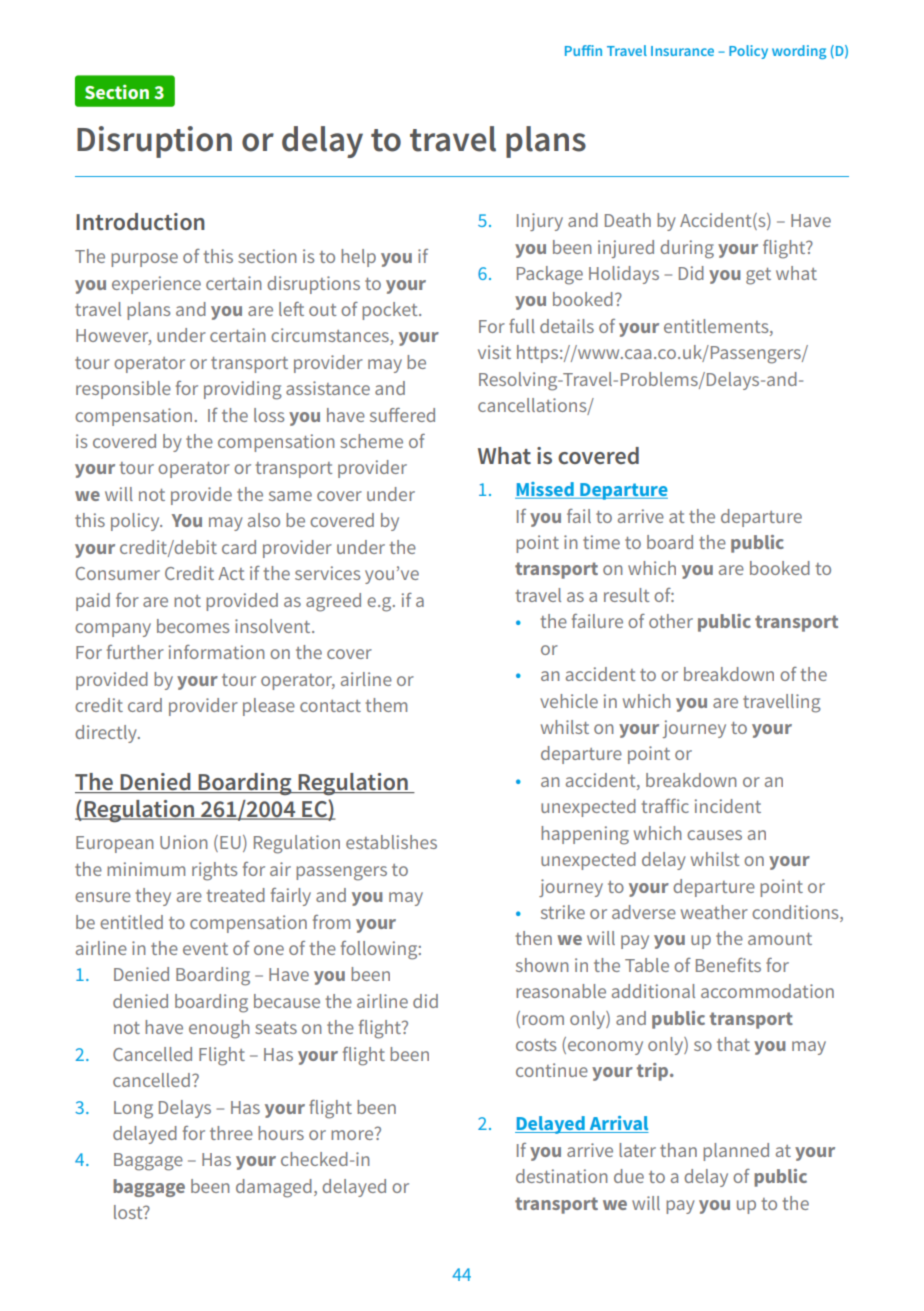 The width and height of the screenshot is (924, 1311). Describe the element at coordinates (682, 51) in the screenshot. I see `Insurance` at that location.
